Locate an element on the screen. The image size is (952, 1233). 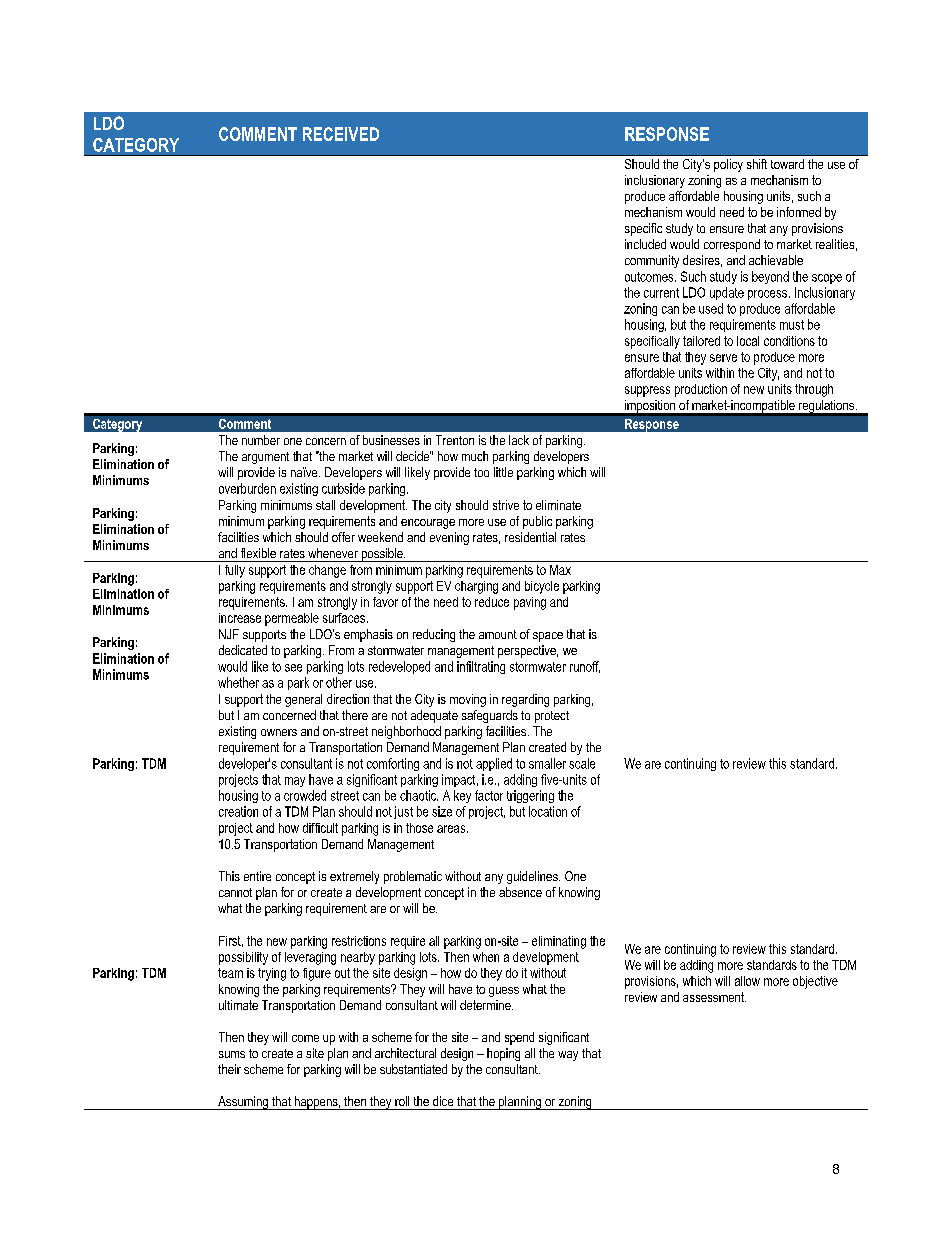
guidelines is located at coordinates (533, 877).
